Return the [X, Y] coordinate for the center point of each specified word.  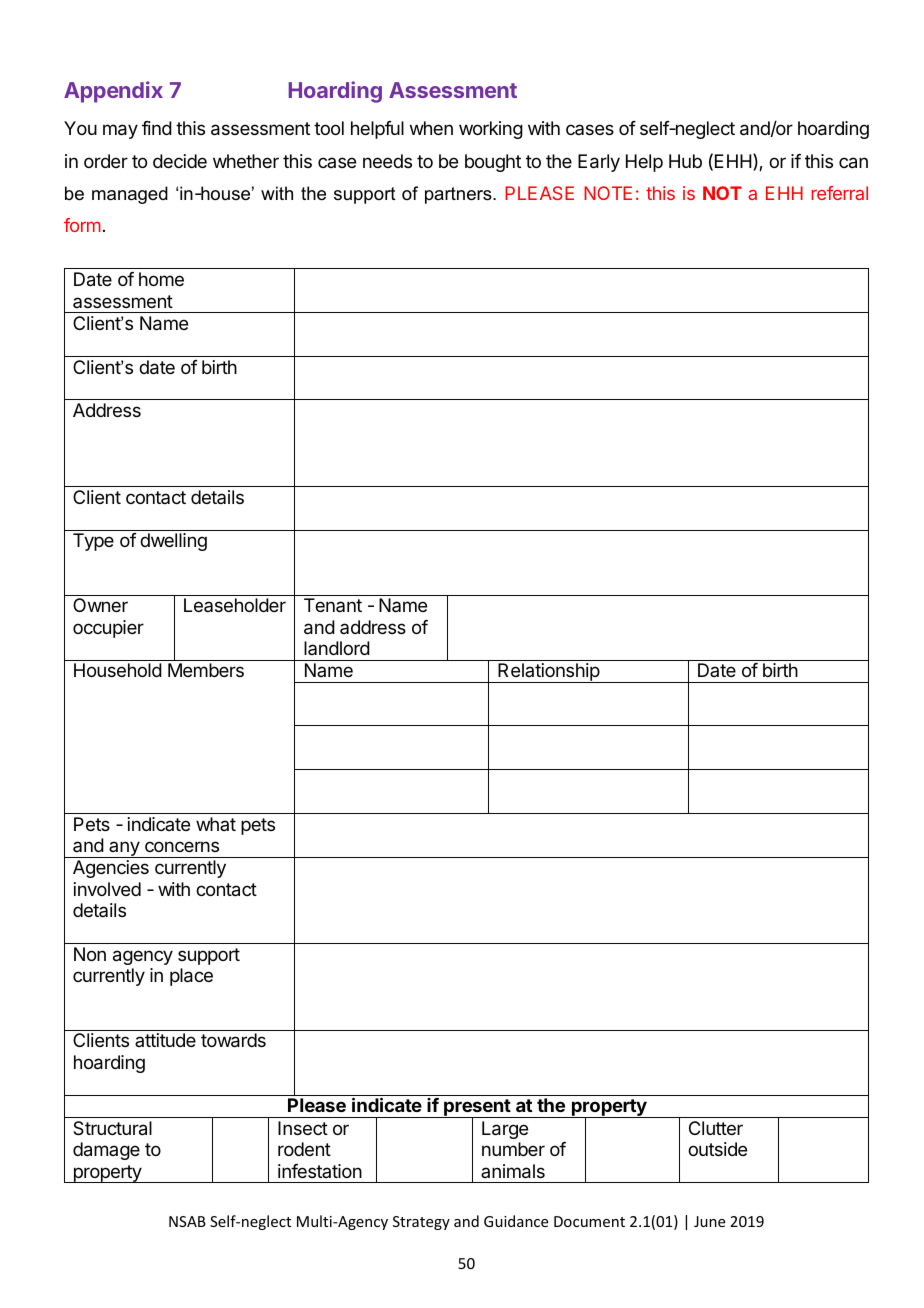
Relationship [548, 673]
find [157, 128]
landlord [337, 648]
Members [206, 670]
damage [106, 1151]
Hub [685, 161]
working [491, 130]
